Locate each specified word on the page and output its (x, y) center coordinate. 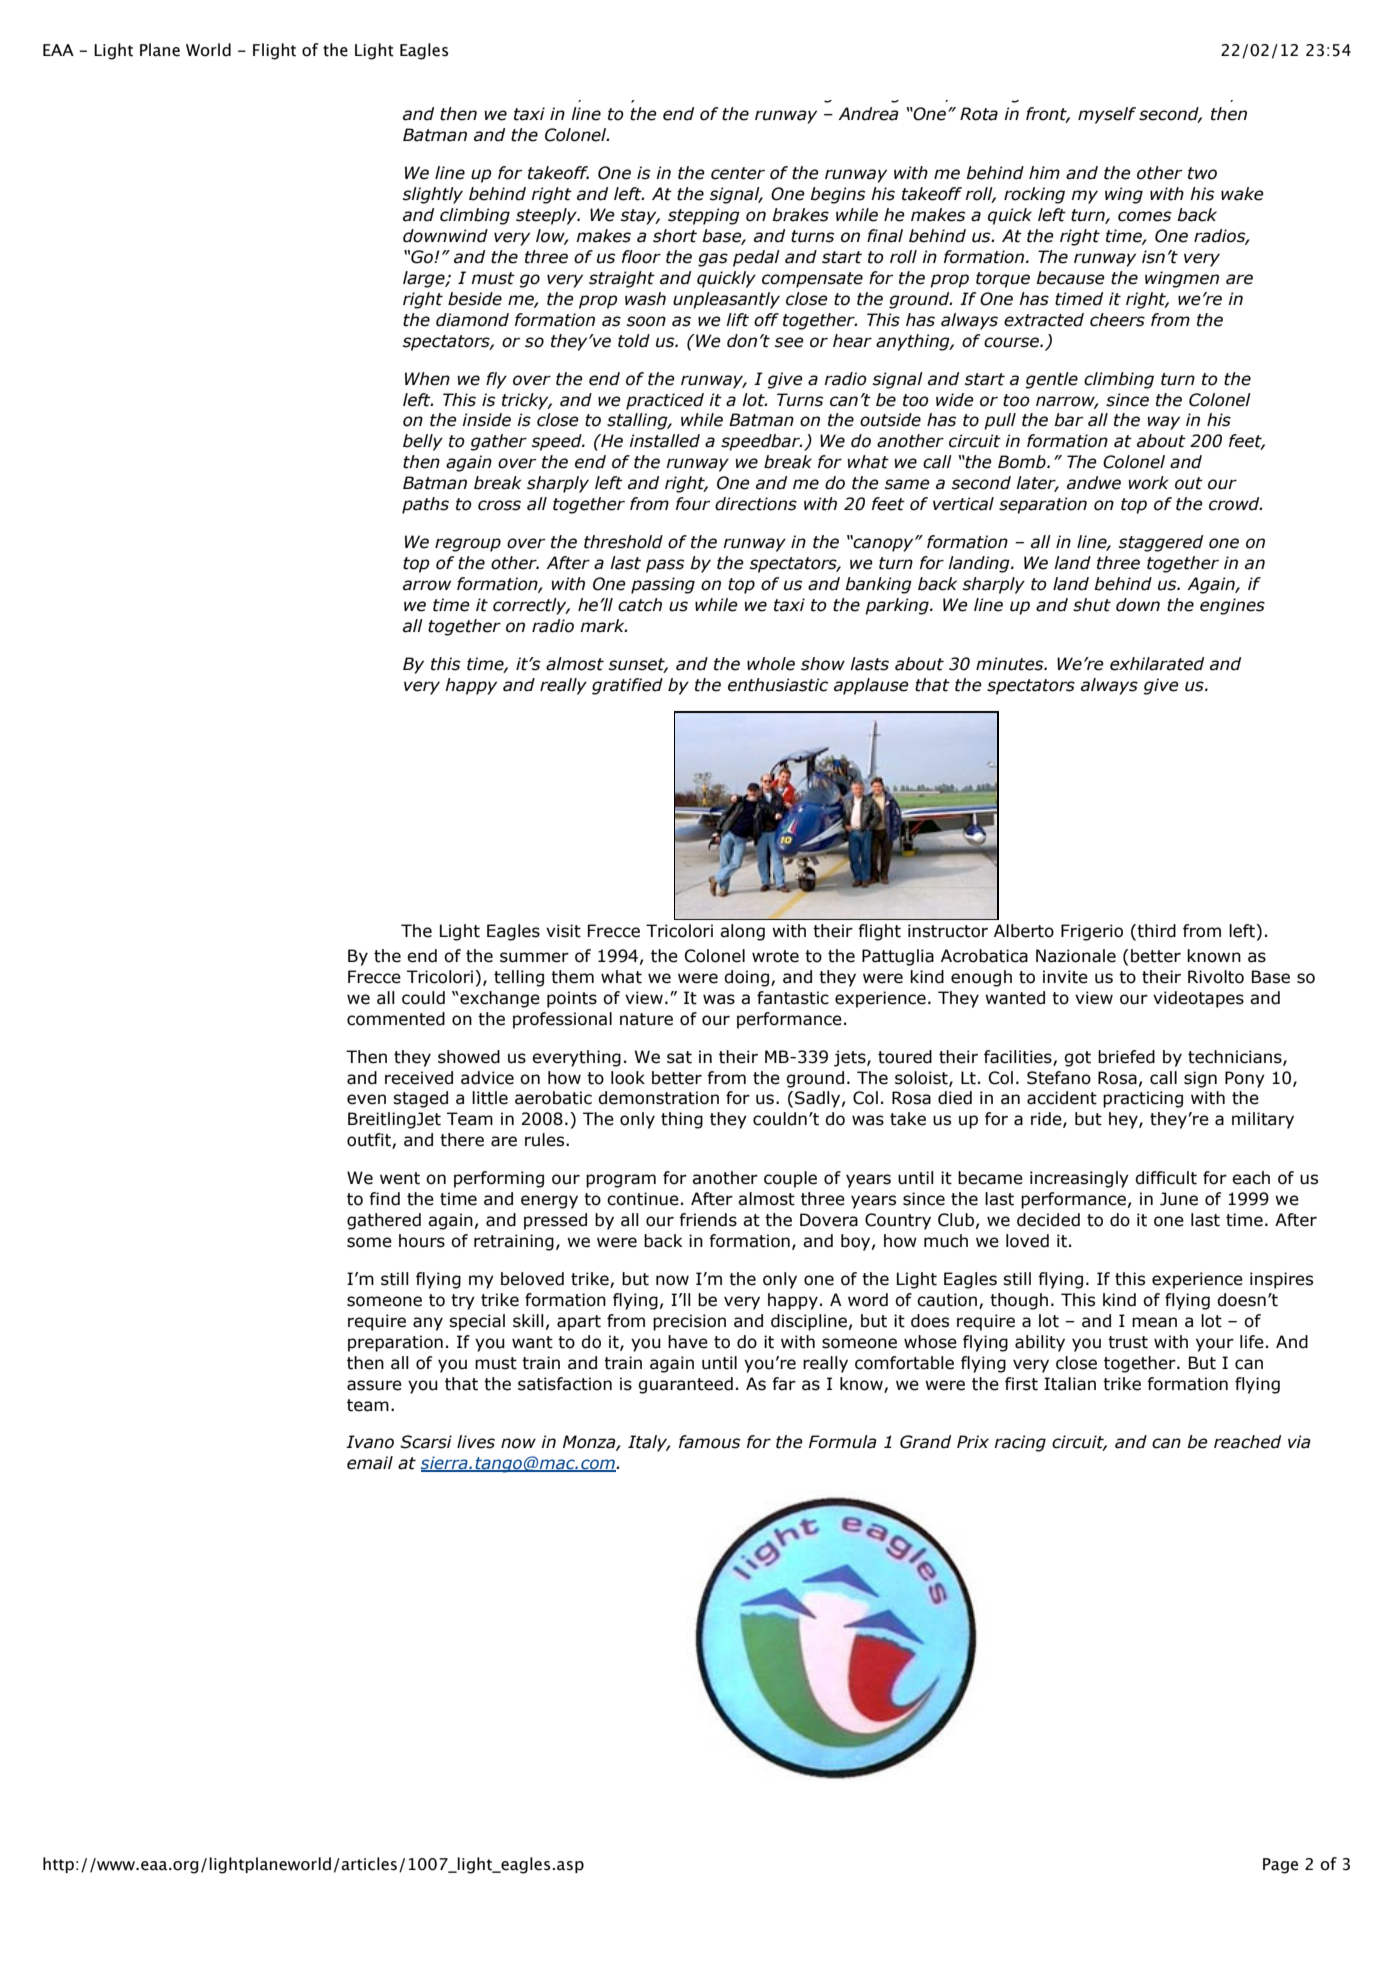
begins (837, 195)
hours (422, 1241)
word (868, 1300)
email (370, 1463)
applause (871, 686)
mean (1154, 1322)
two (1202, 173)
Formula (843, 1442)
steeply (547, 216)
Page (1280, 1866)
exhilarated (1157, 664)
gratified (627, 686)
